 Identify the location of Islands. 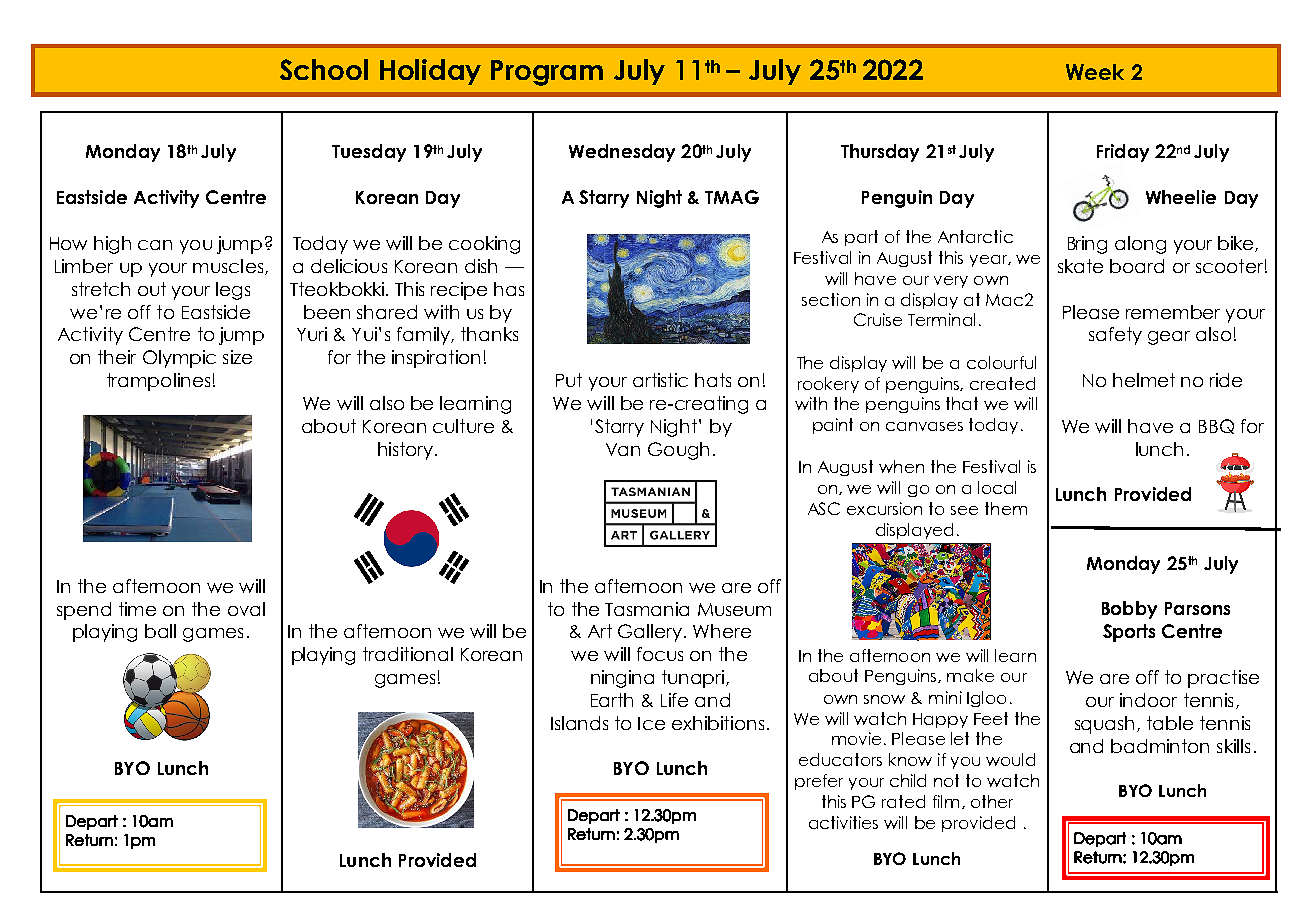
(579, 723).
